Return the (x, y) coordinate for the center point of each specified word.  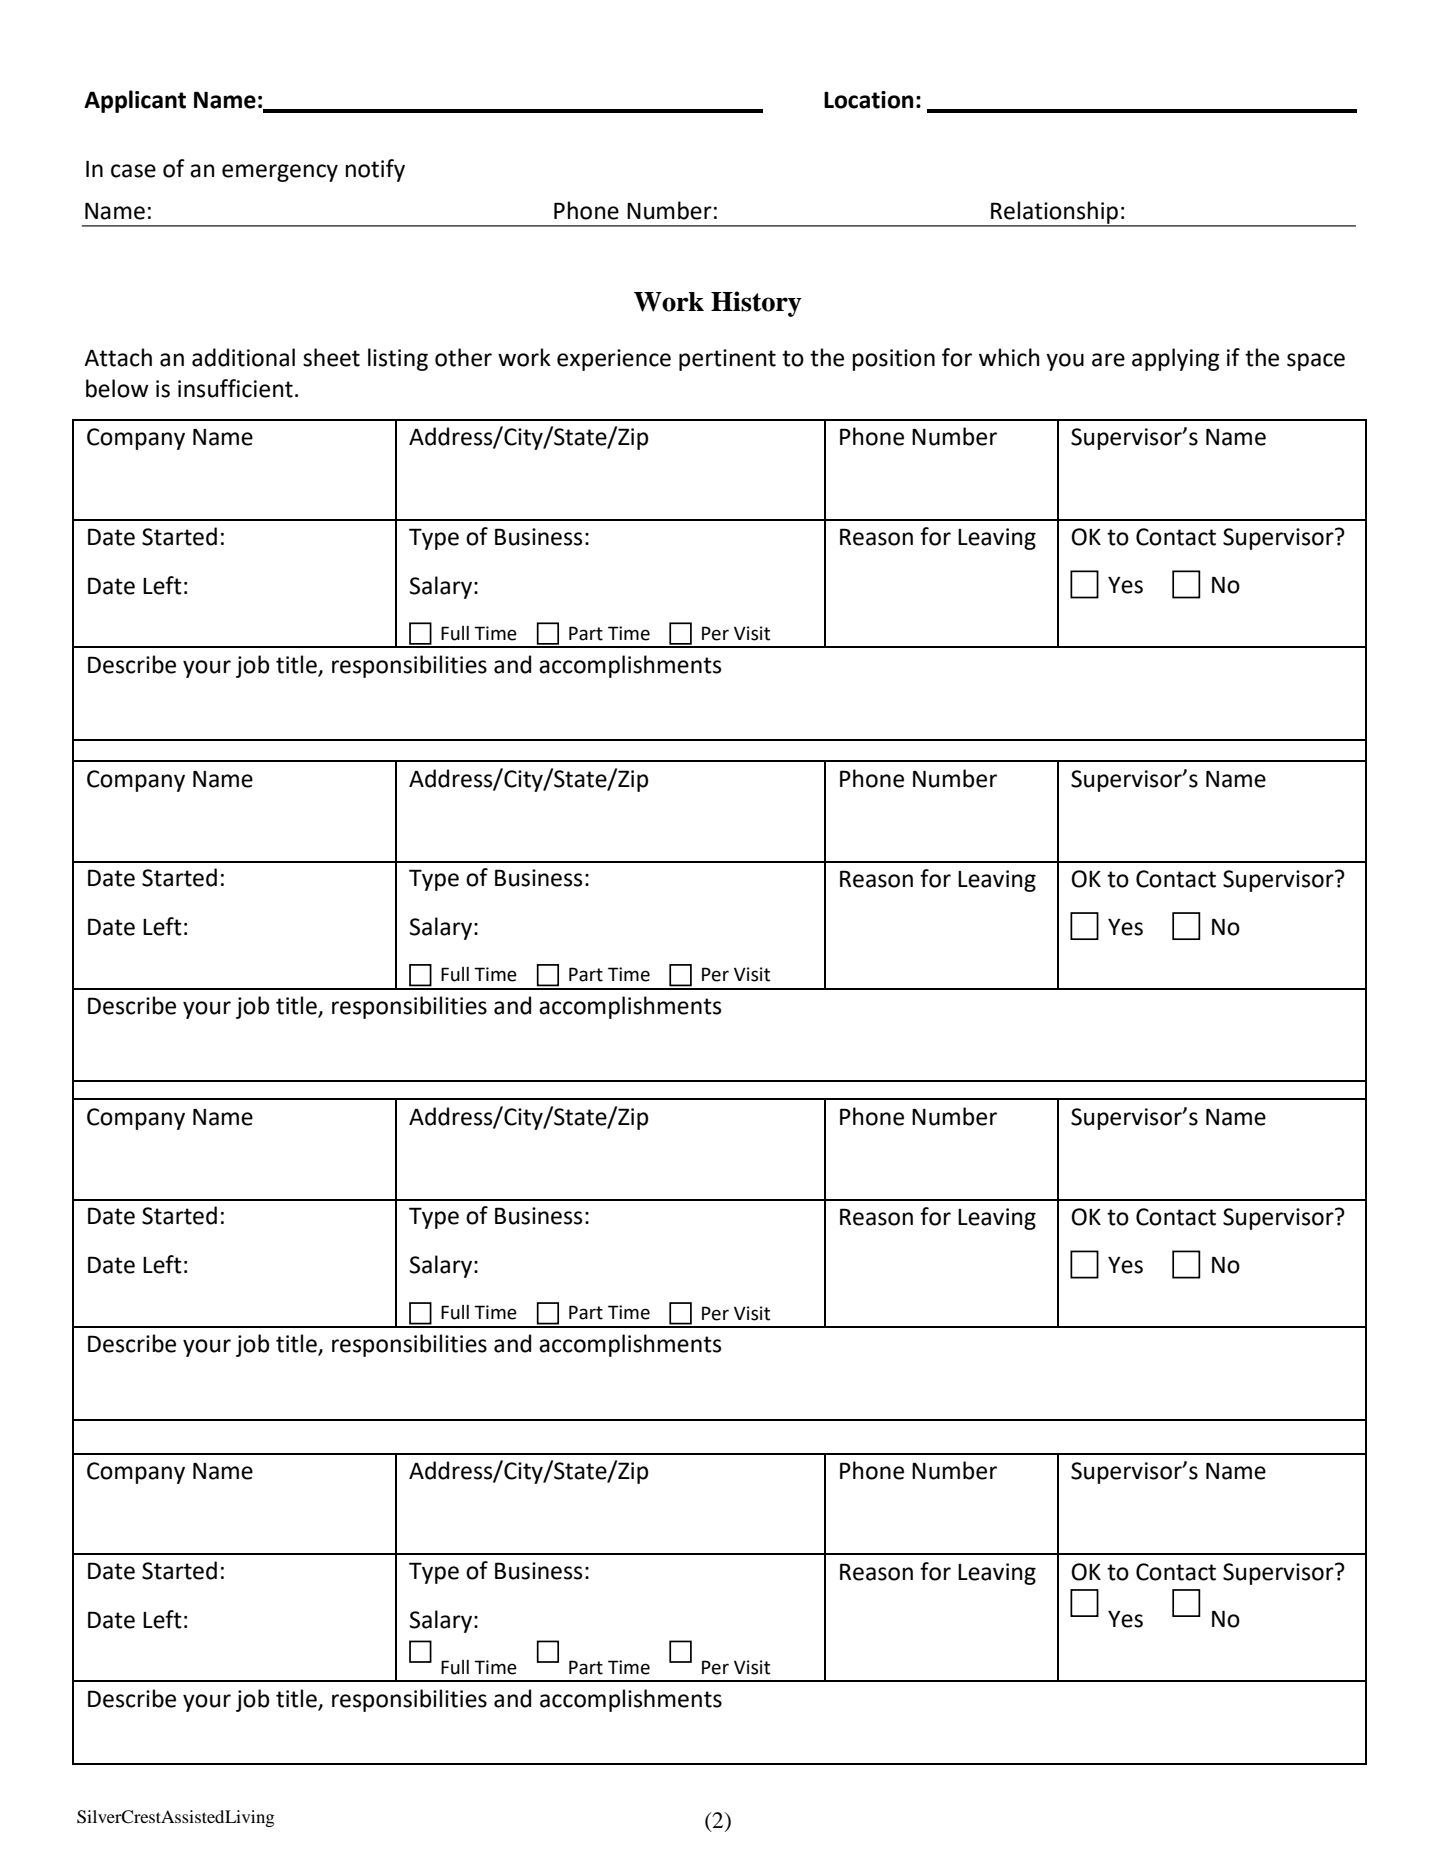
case (133, 171)
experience (614, 360)
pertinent (727, 360)
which (1009, 357)
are (1108, 360)
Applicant (135, 101)
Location (868, 100)
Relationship (1055, 213)
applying (1176, 359)
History (756, 304)
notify (375, 170)
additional (243, 357)
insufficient (235, 388)
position (894, 360)
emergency (280, 173)
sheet (331, 357)
